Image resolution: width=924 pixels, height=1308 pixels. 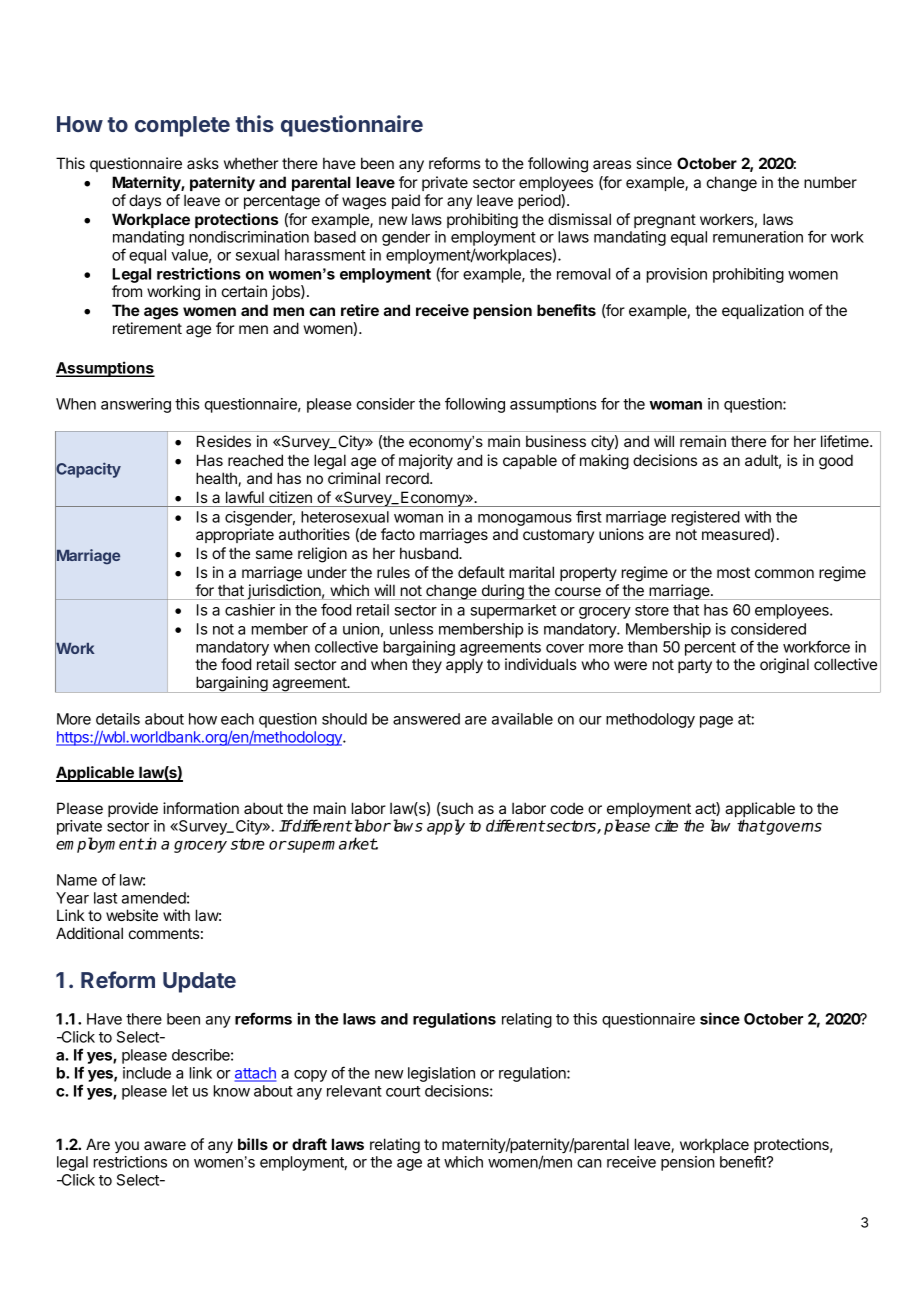 I want to click on asks, so click(x=203, y=163).
